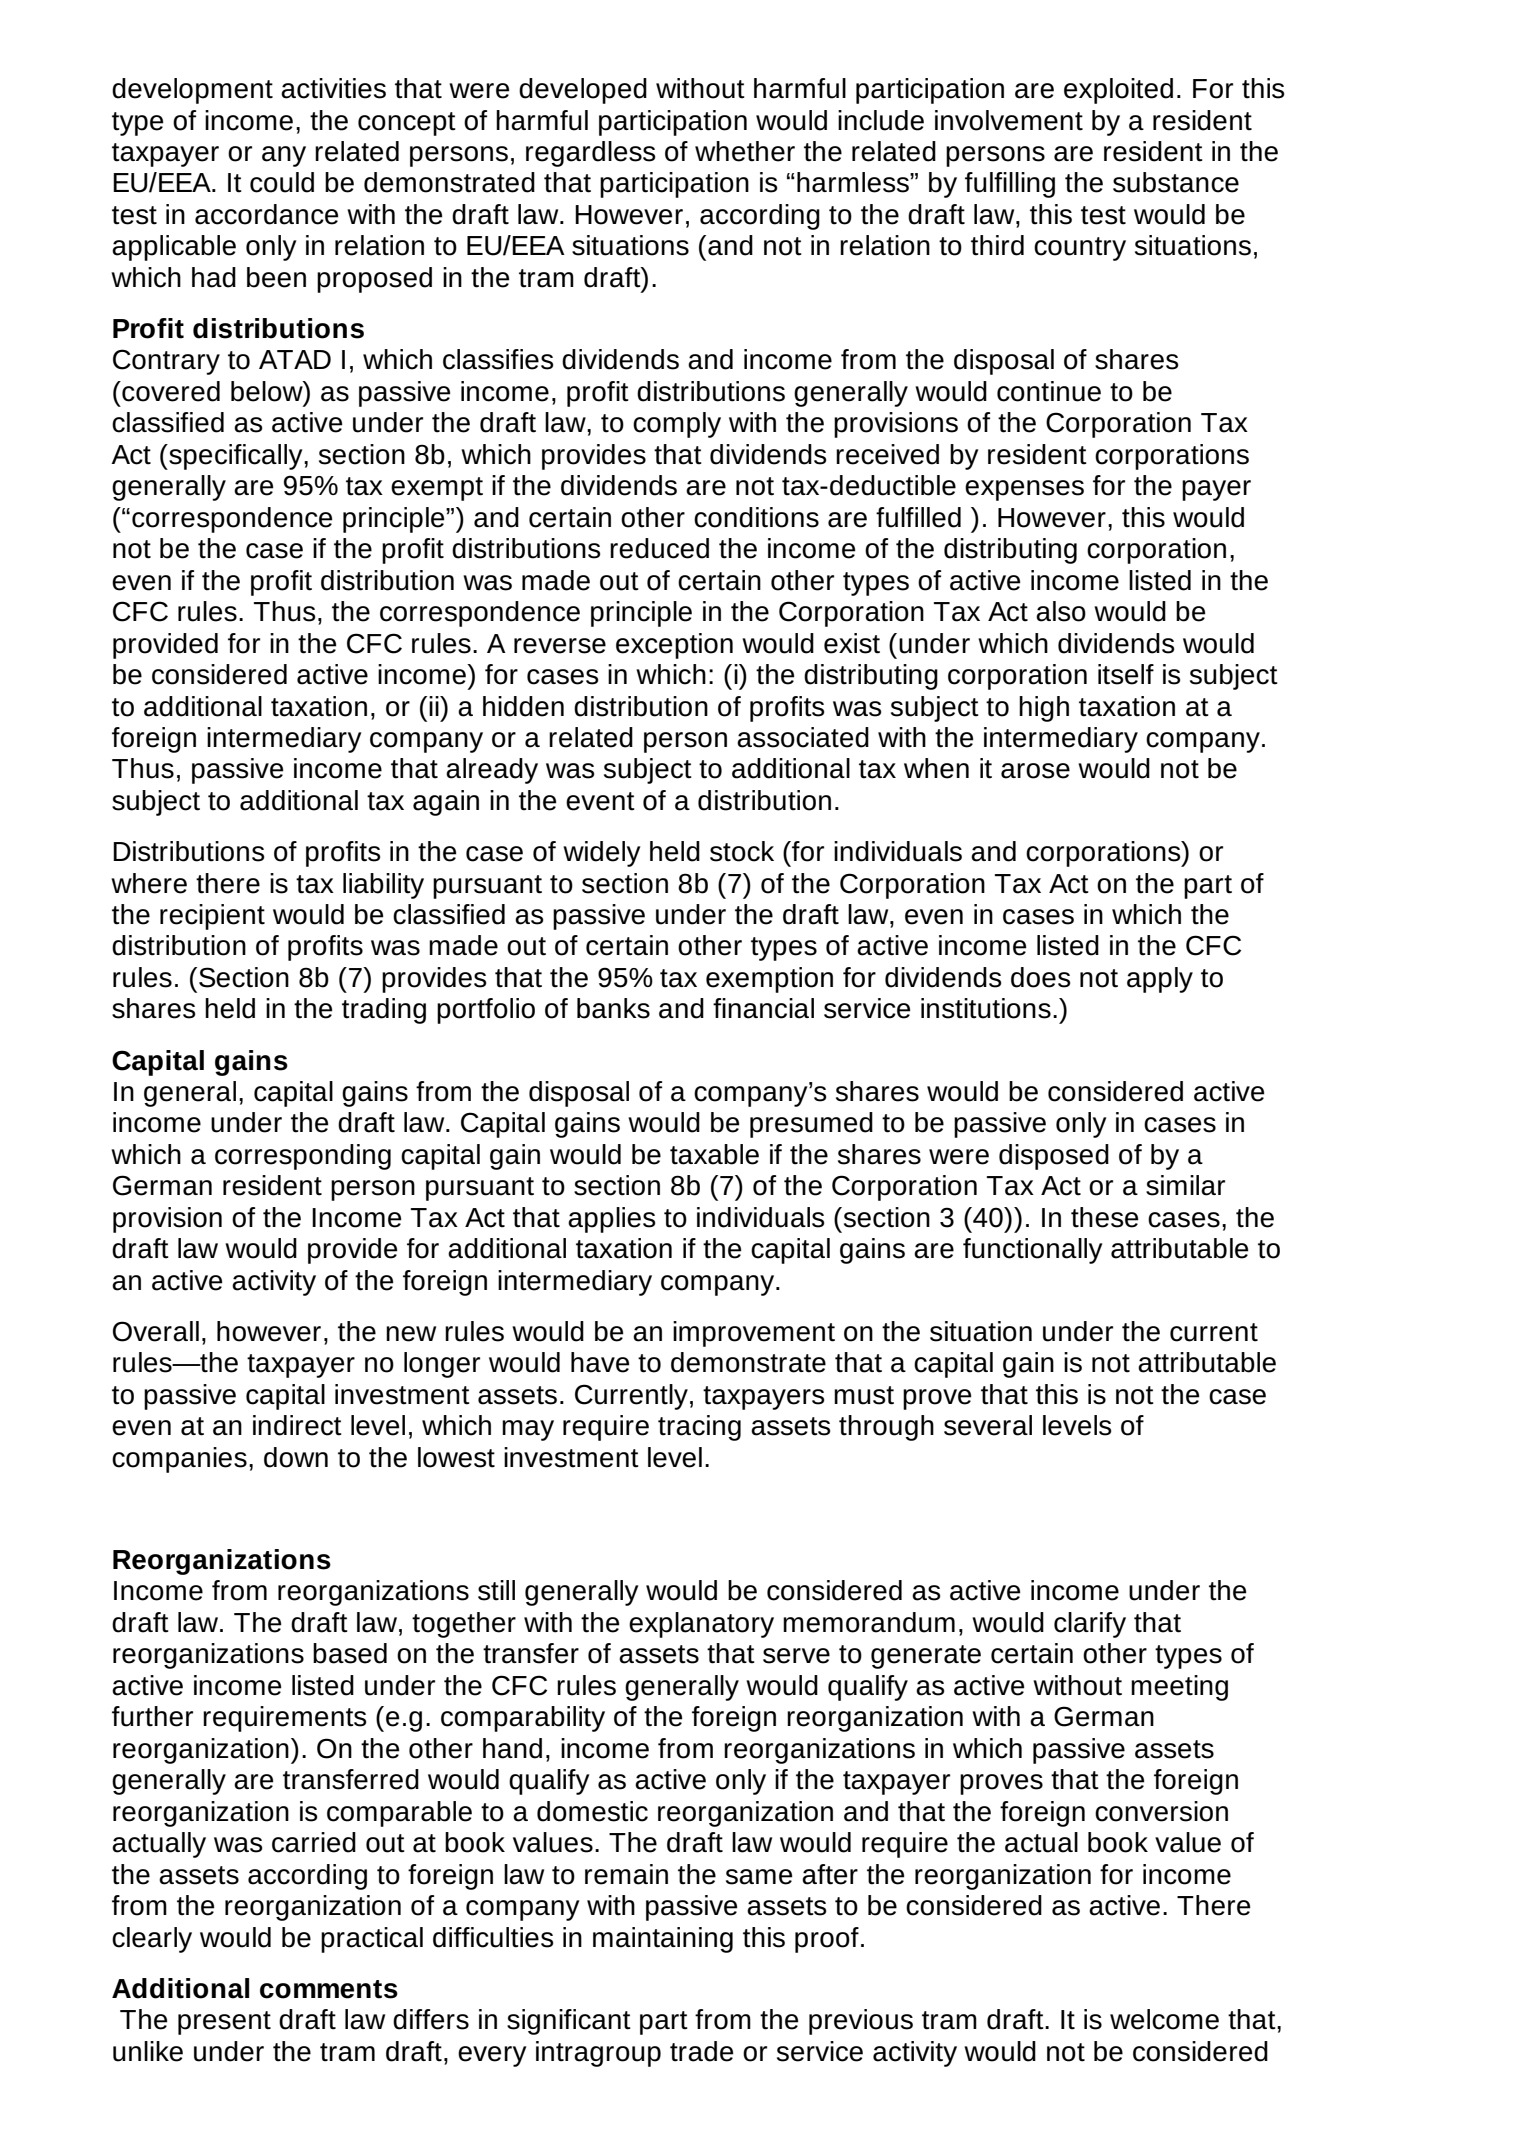 This document has height=2156, width=1523. I want to click on several, so click(988, 1425).
